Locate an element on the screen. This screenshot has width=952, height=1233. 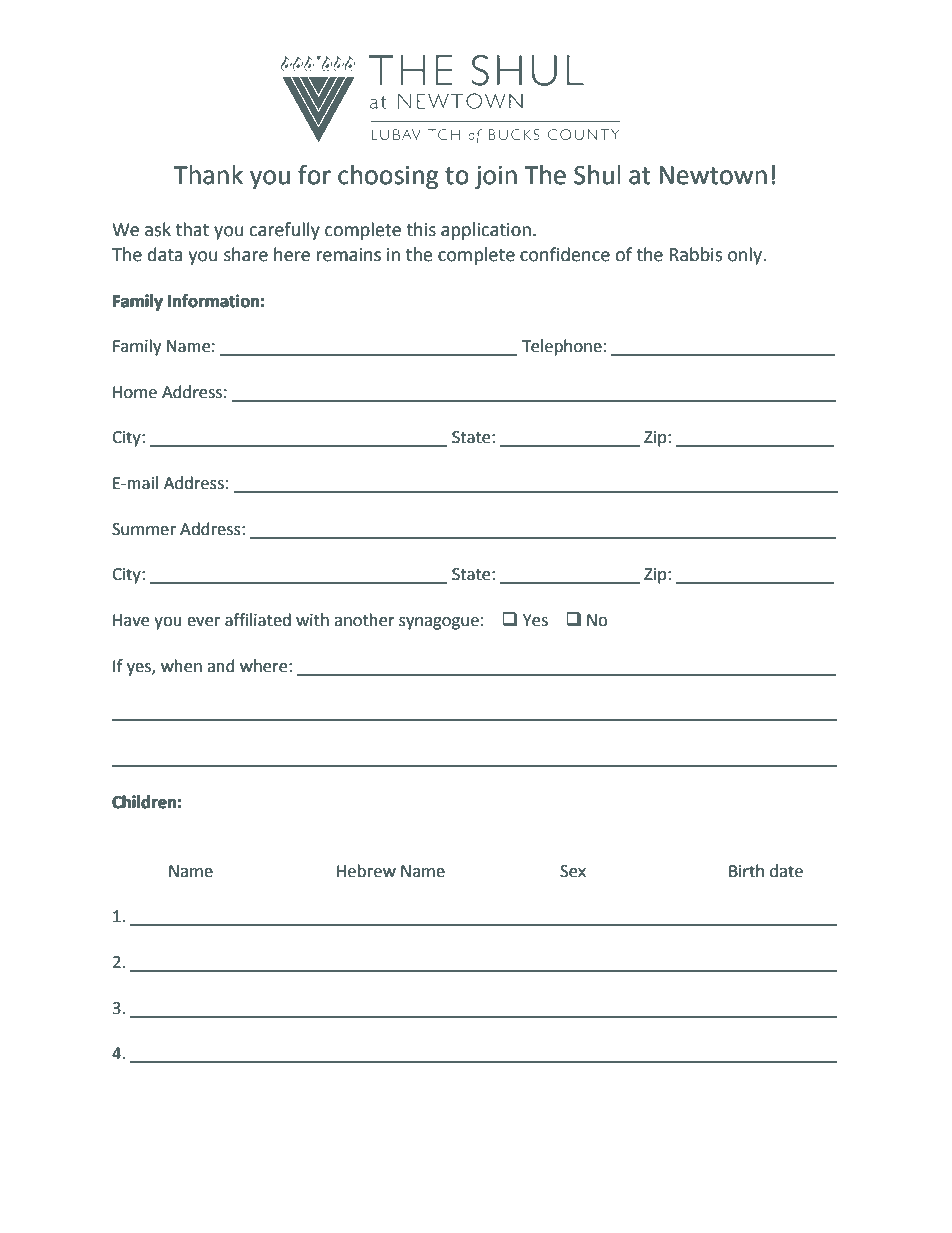
Thank is located at coordinates (208, 175).
